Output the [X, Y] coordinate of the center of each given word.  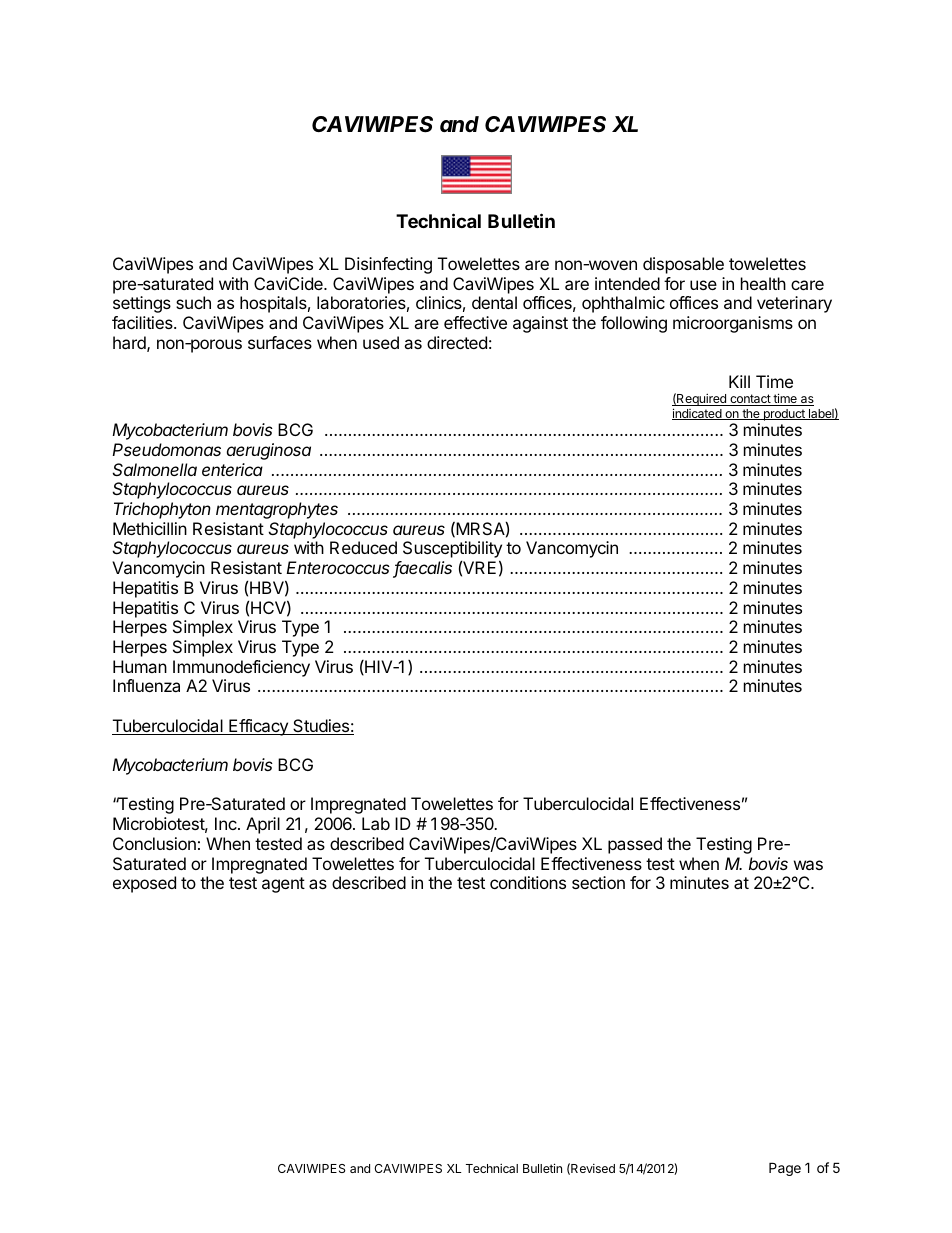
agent [283, 885]
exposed [144, 884]
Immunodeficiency [241, 668]
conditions [528, 882]
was [808, 865]
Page [785, 1169]
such [193, 302]
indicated [698, 414]
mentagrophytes [277, 510]
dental [494, 302]
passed [635, 845]
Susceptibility [452, 551]
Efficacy [258, 727]
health [763, 283]
